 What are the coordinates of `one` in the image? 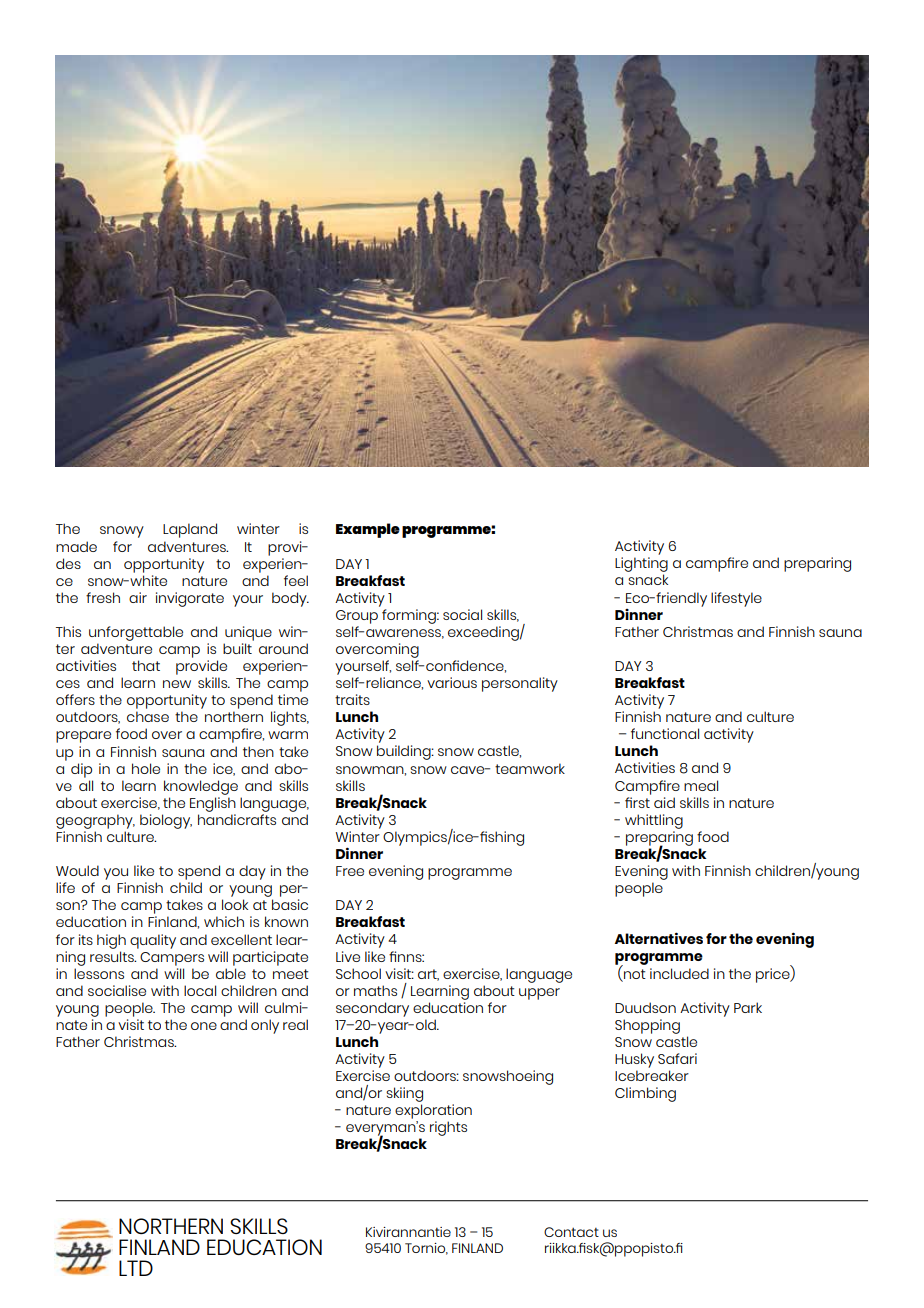 It's located at (204, 1026).
